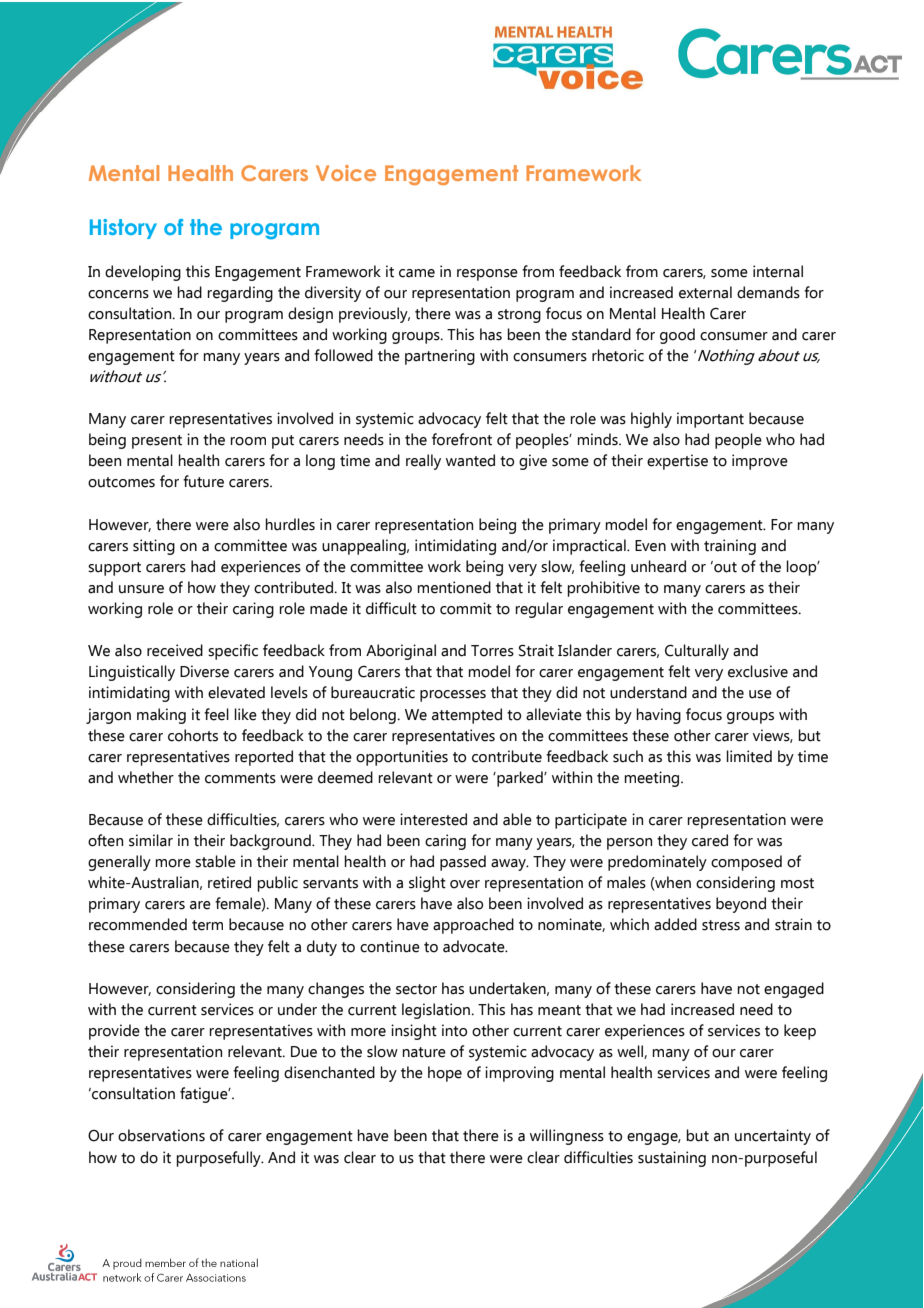  What do you see at coordinates (207, 925) in the page?
I see `term` at bounding box center [207, 925].
